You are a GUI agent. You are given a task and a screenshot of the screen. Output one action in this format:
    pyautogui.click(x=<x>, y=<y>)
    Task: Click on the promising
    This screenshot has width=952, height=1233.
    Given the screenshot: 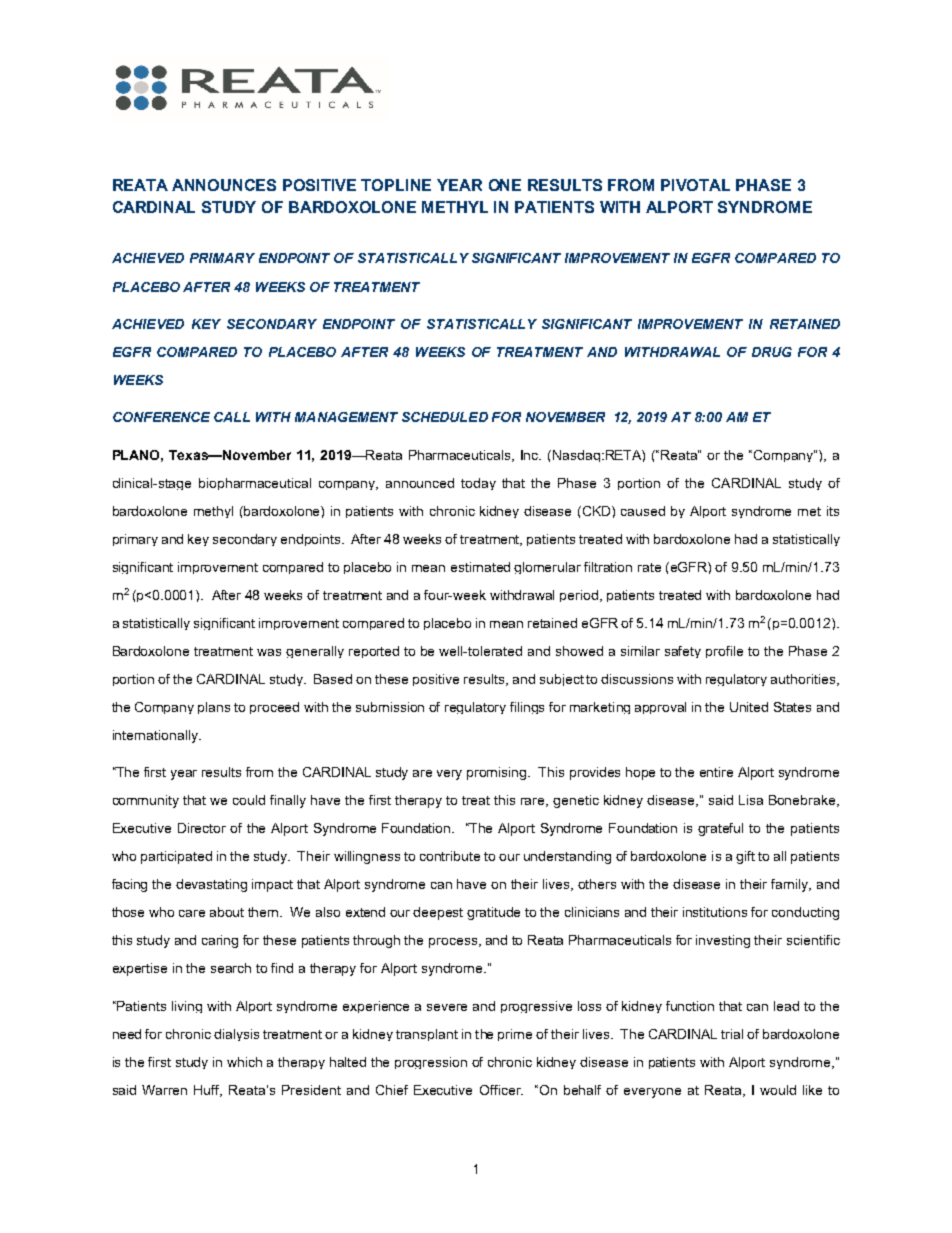 What is the action you would take?
    pyautogui.click(x=498, y=773)
